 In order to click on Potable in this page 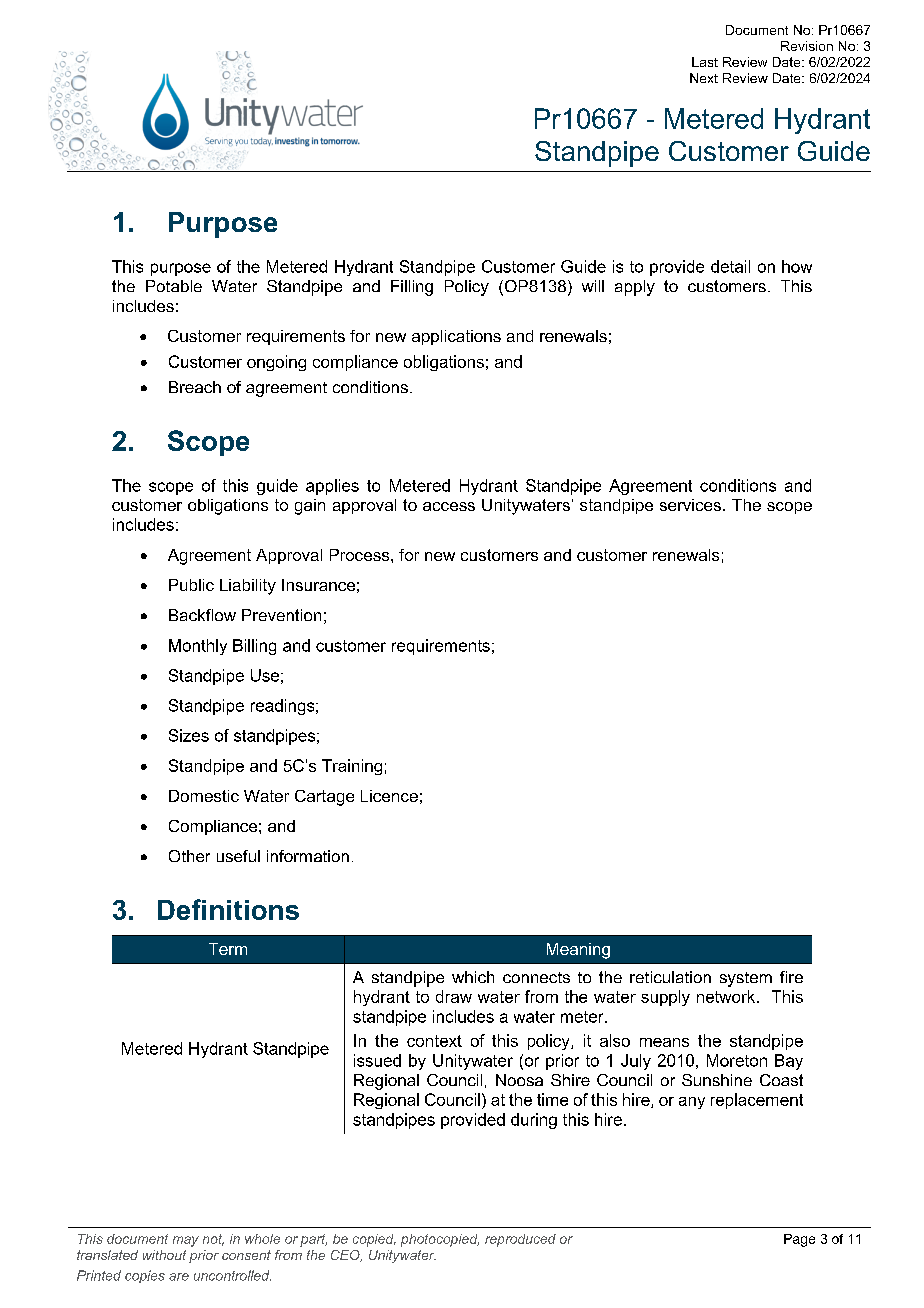, I will do `click(174, 286)`.
